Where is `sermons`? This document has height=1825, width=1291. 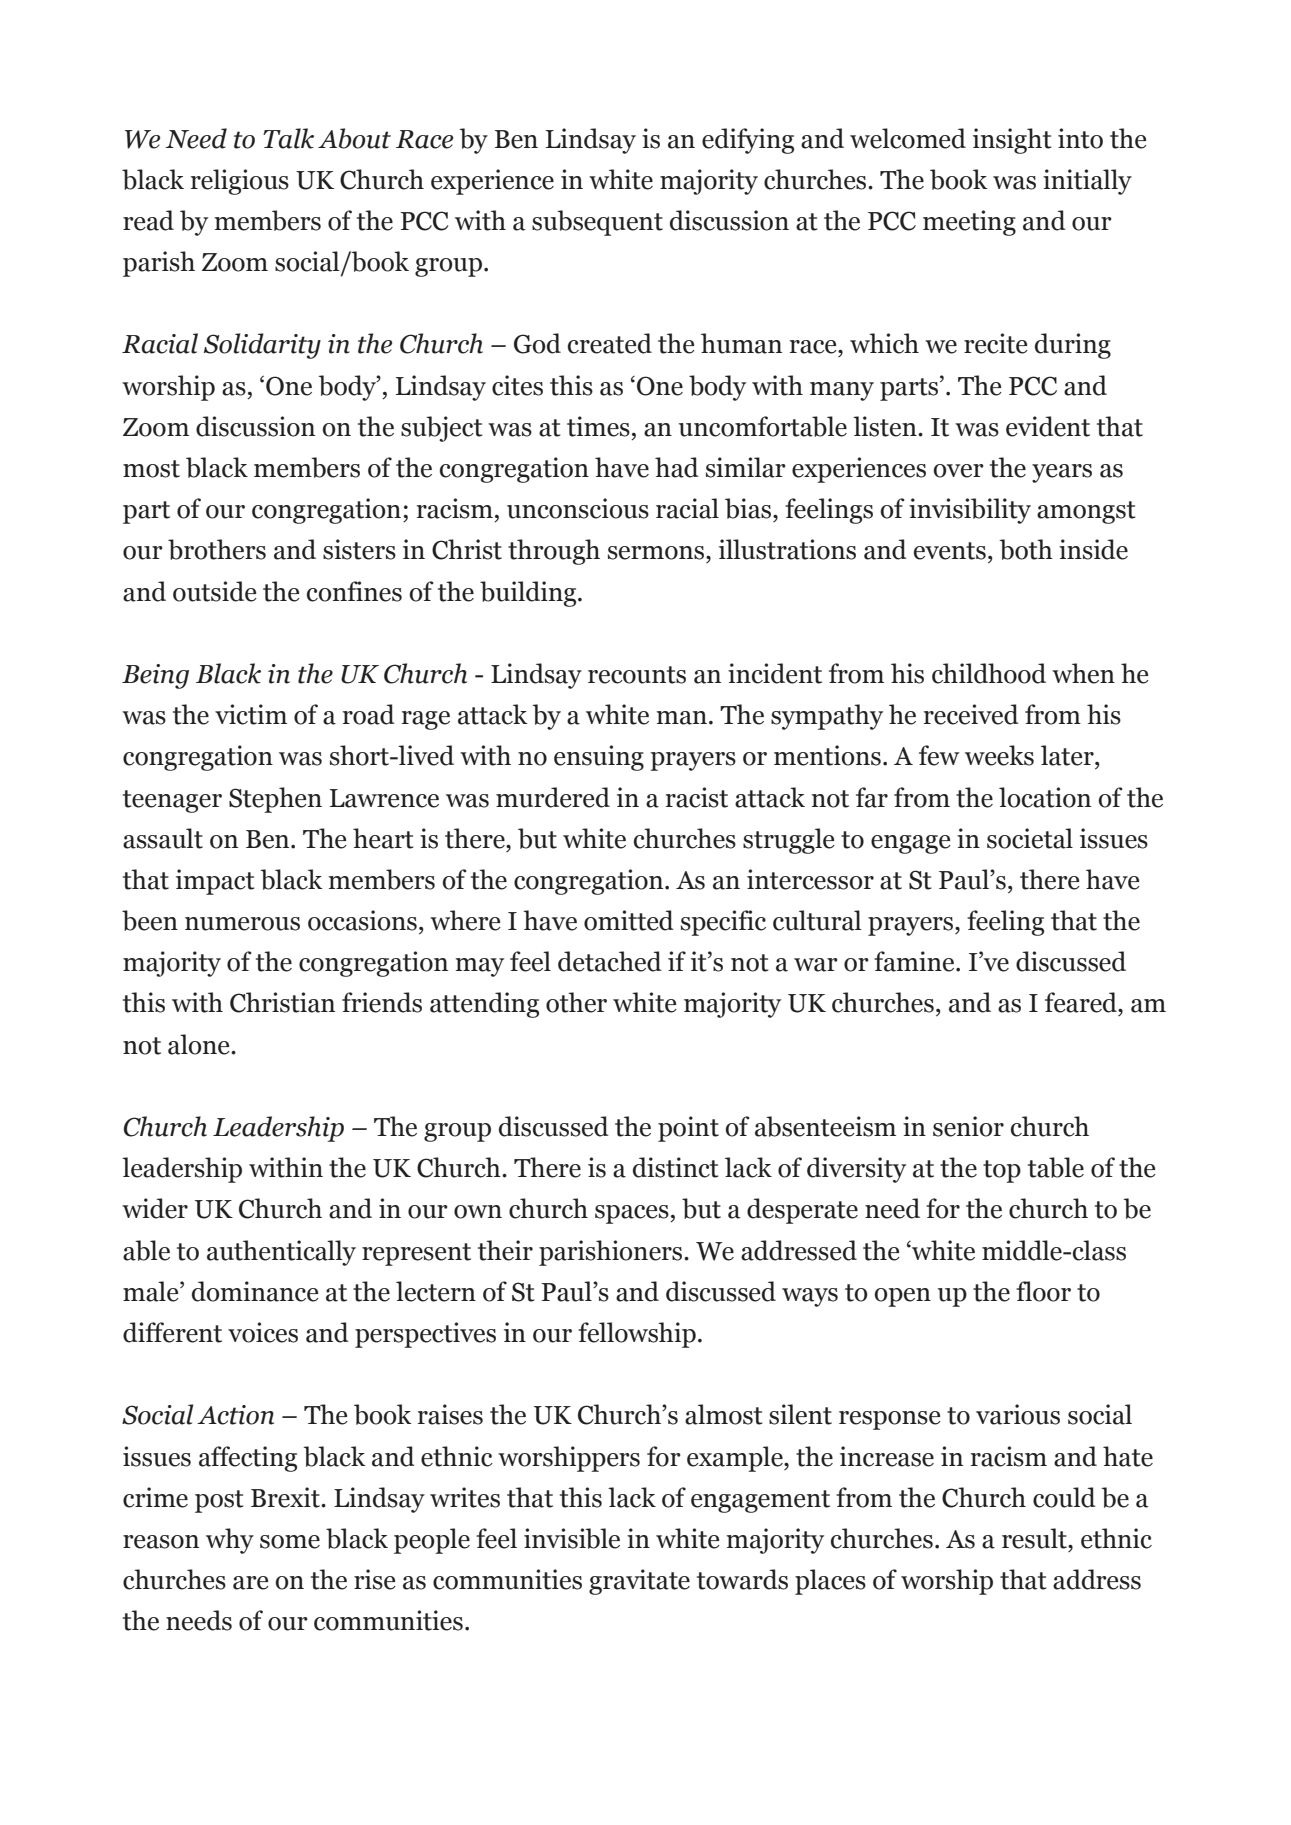 sermons is located at coordinates (657, 553).
